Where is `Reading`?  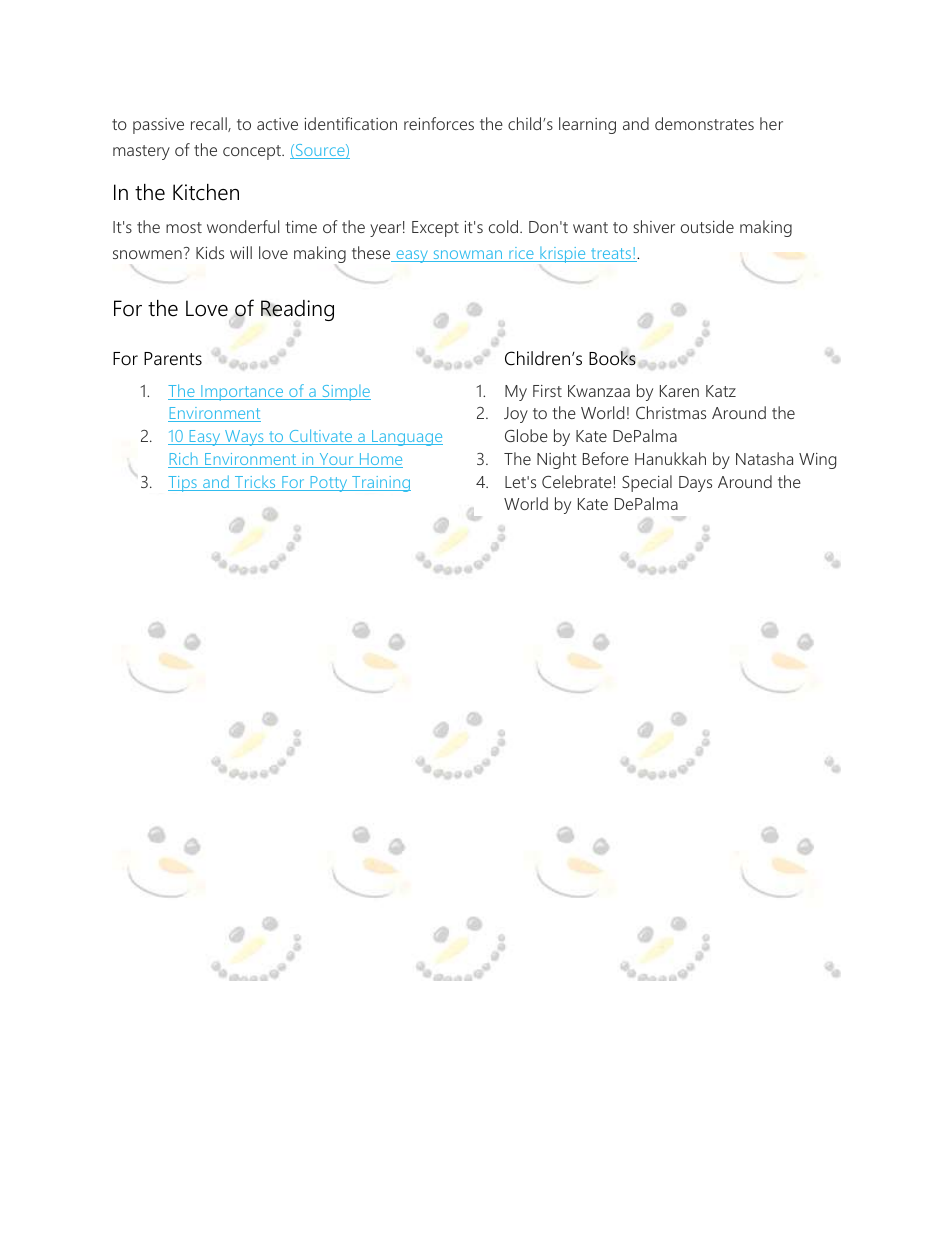 Reading is located at coordinates (297, 310).
